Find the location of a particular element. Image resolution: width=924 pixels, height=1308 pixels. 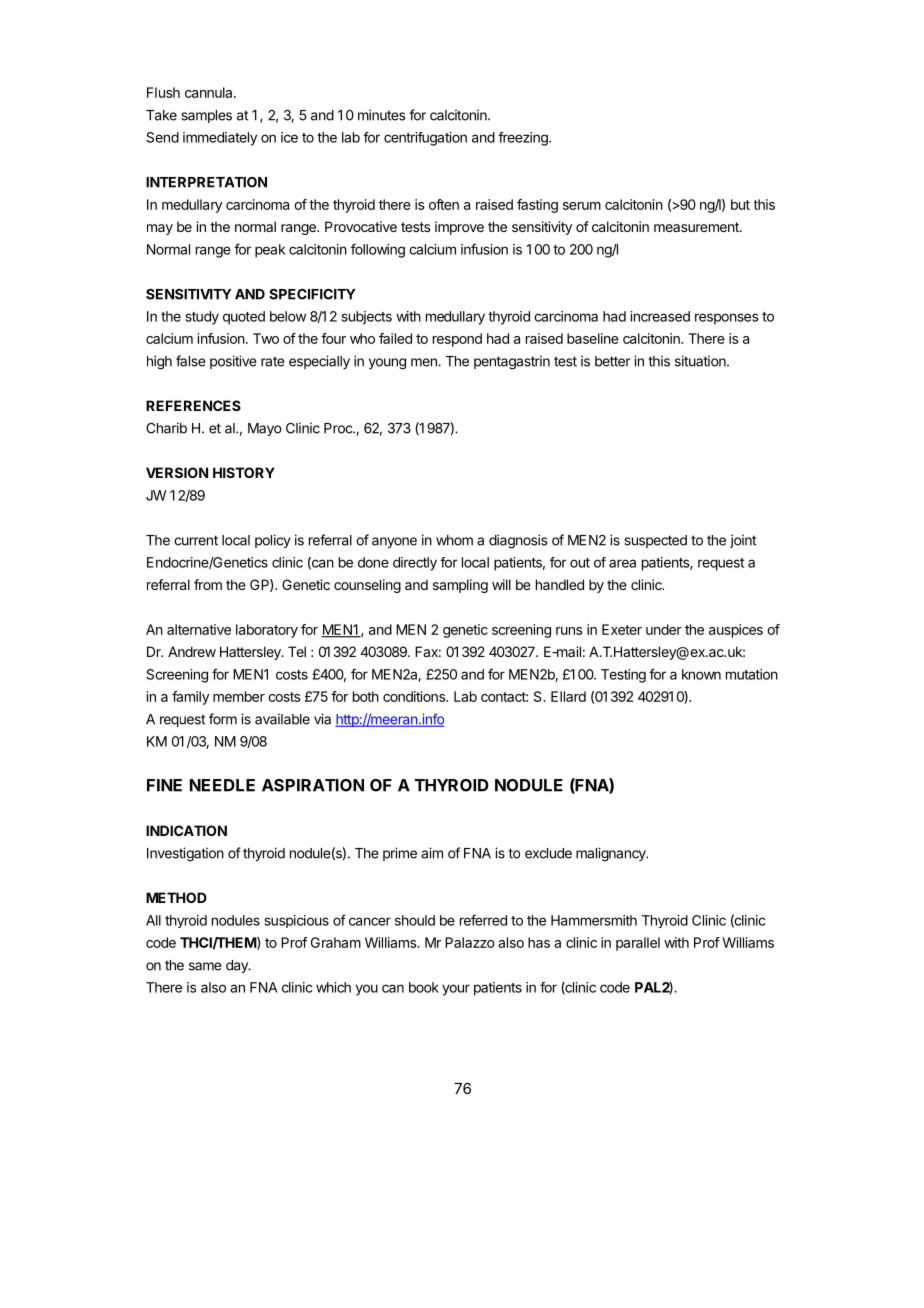

suspected is located at coordinates (655, 541).
